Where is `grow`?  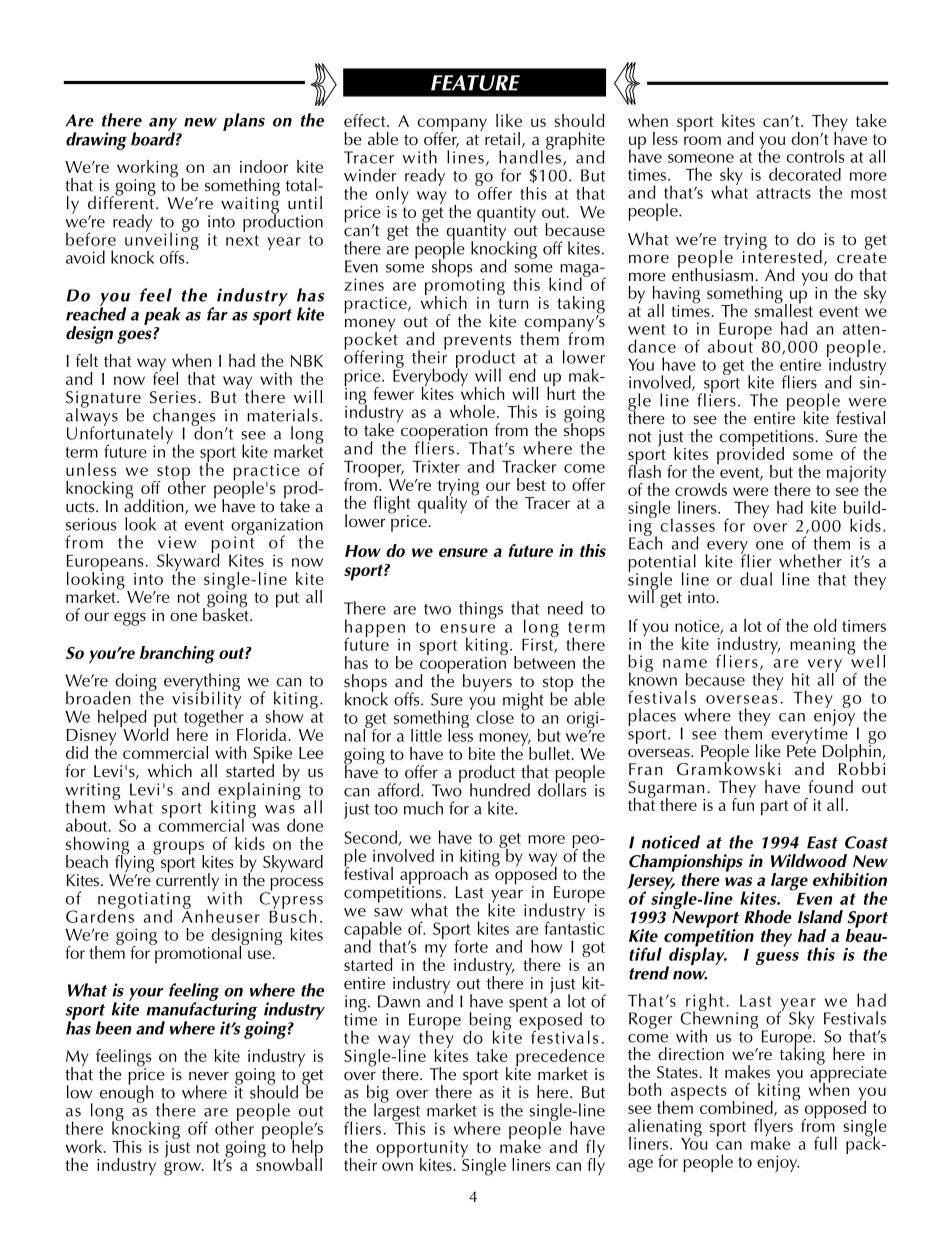
grow is located at coordinates (183, 1169).
